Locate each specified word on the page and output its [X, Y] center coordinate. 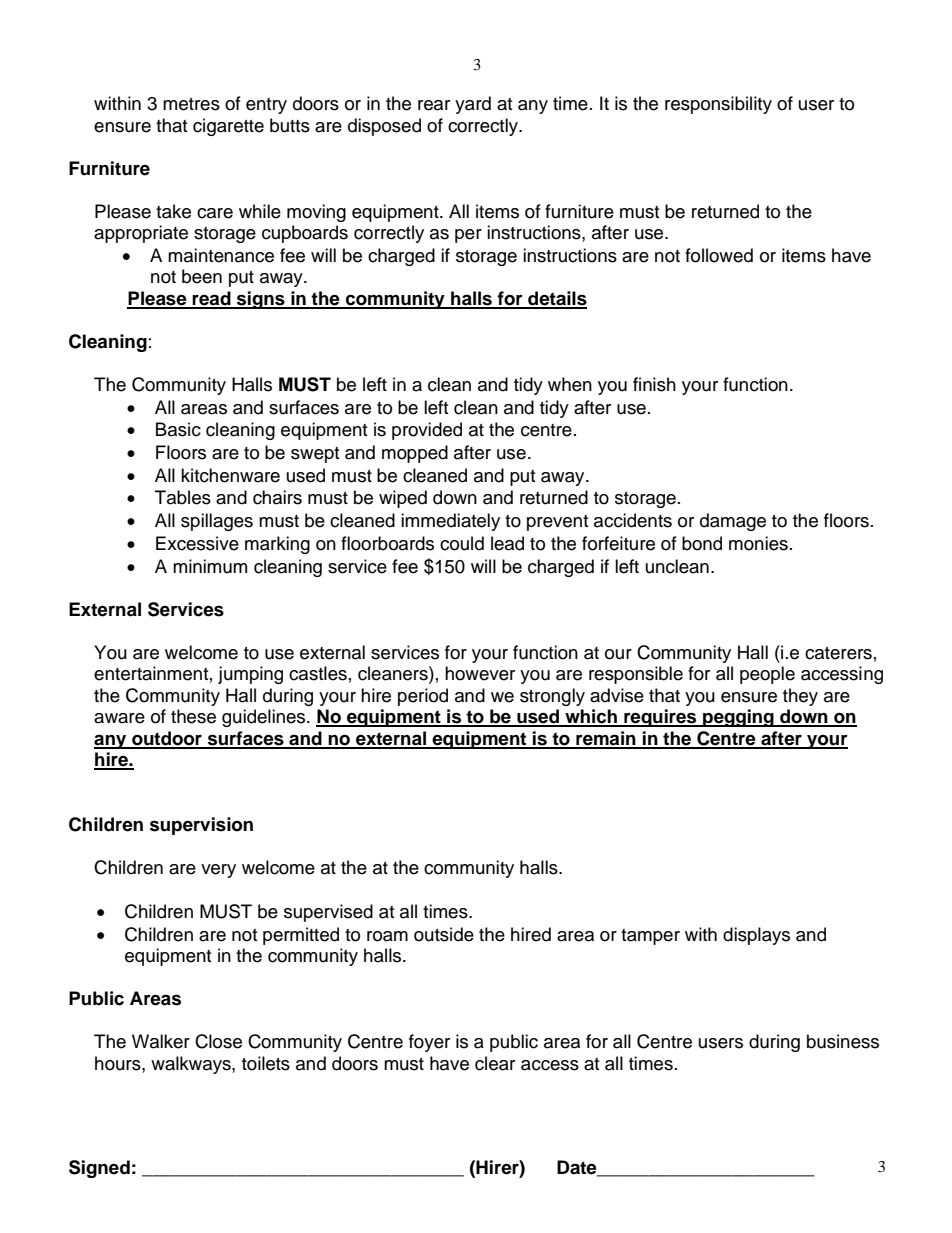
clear [495, 1063]
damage [733, 522]
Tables [183, 497]
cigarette [228, 127]
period [423, 697]
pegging [738, 718]
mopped [415, 454]
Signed [99, 1169]
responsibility [718, 105]
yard [473, 105]
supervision [201, 826]
